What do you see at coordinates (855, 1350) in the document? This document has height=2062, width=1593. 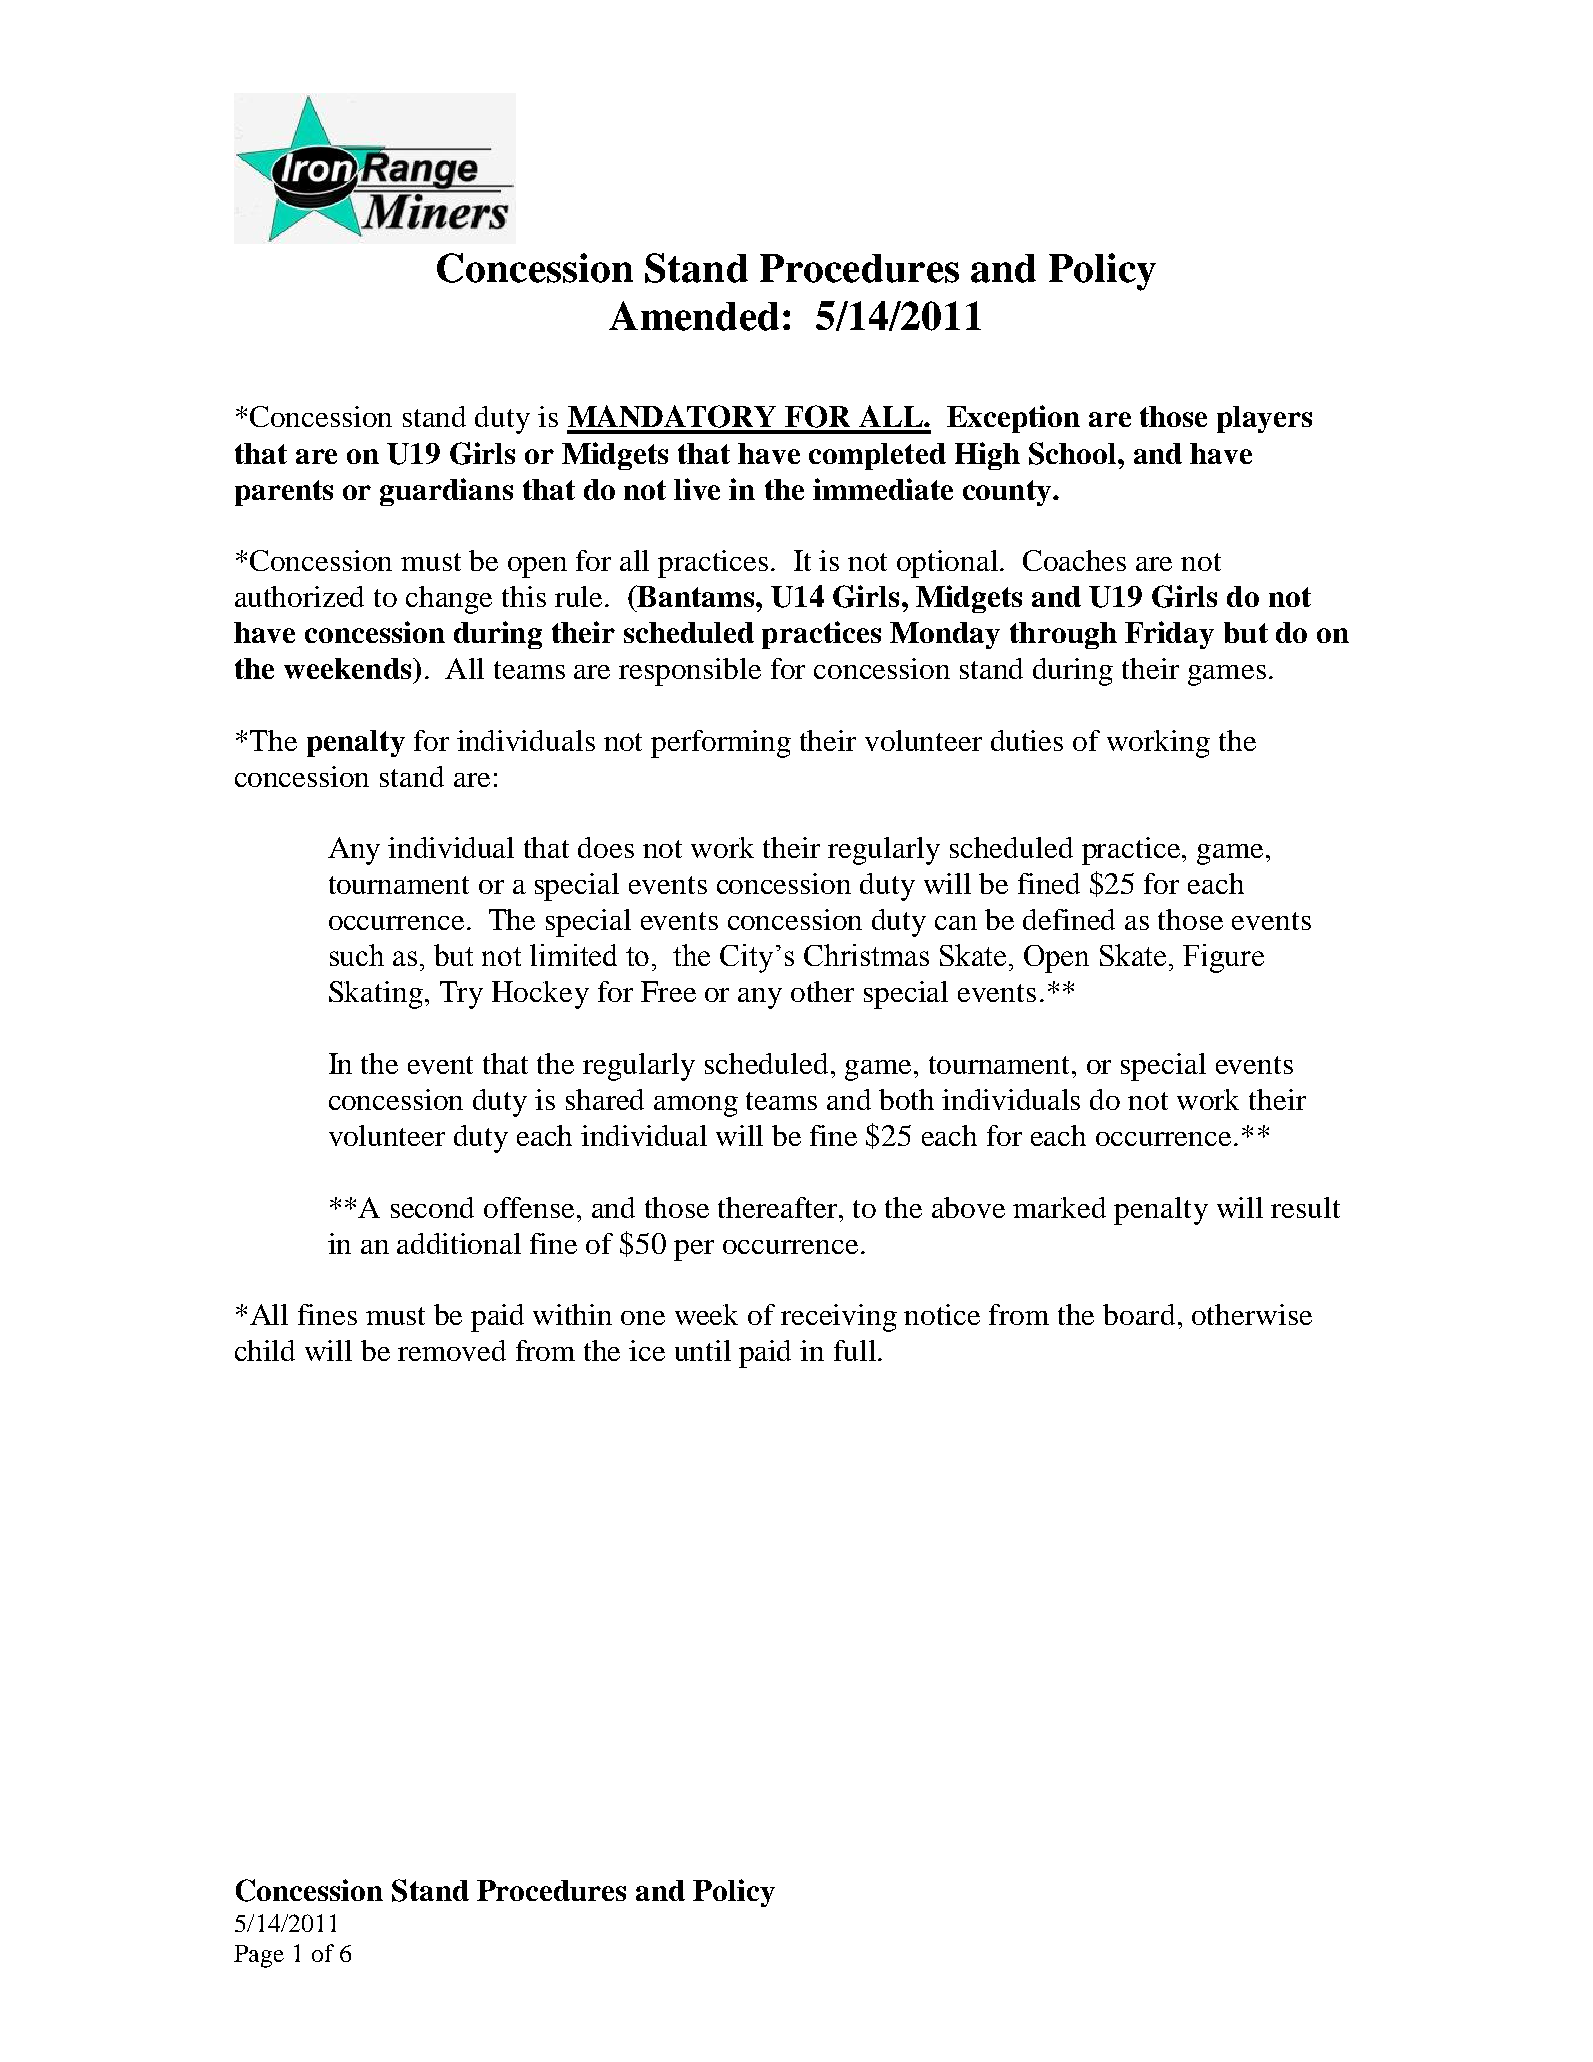 I see `full` at bounding box center [855, 1350].
